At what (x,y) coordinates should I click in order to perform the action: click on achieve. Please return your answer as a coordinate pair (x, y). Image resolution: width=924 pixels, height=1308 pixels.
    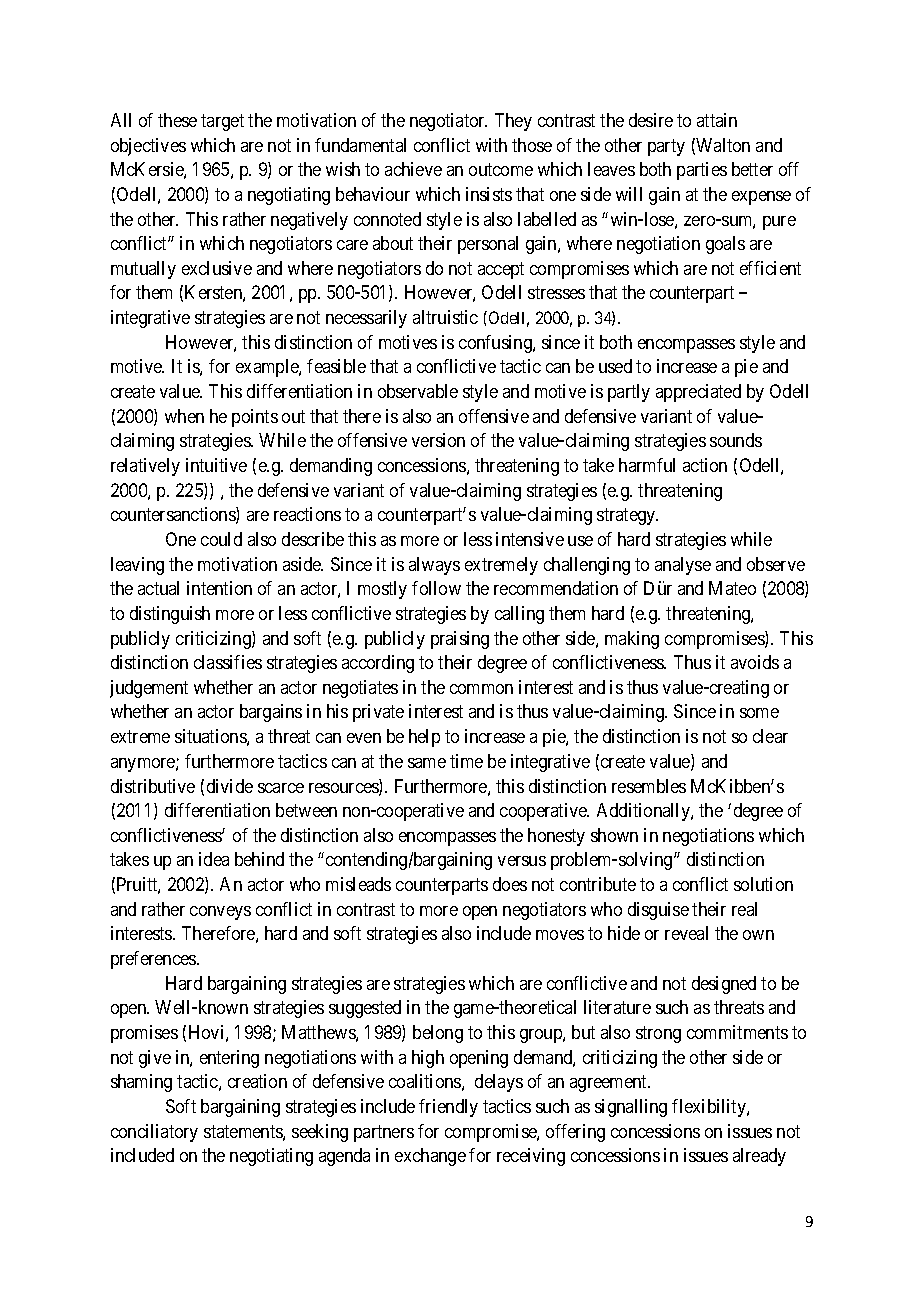
    Looking at the image, I should click on (413, 169).
